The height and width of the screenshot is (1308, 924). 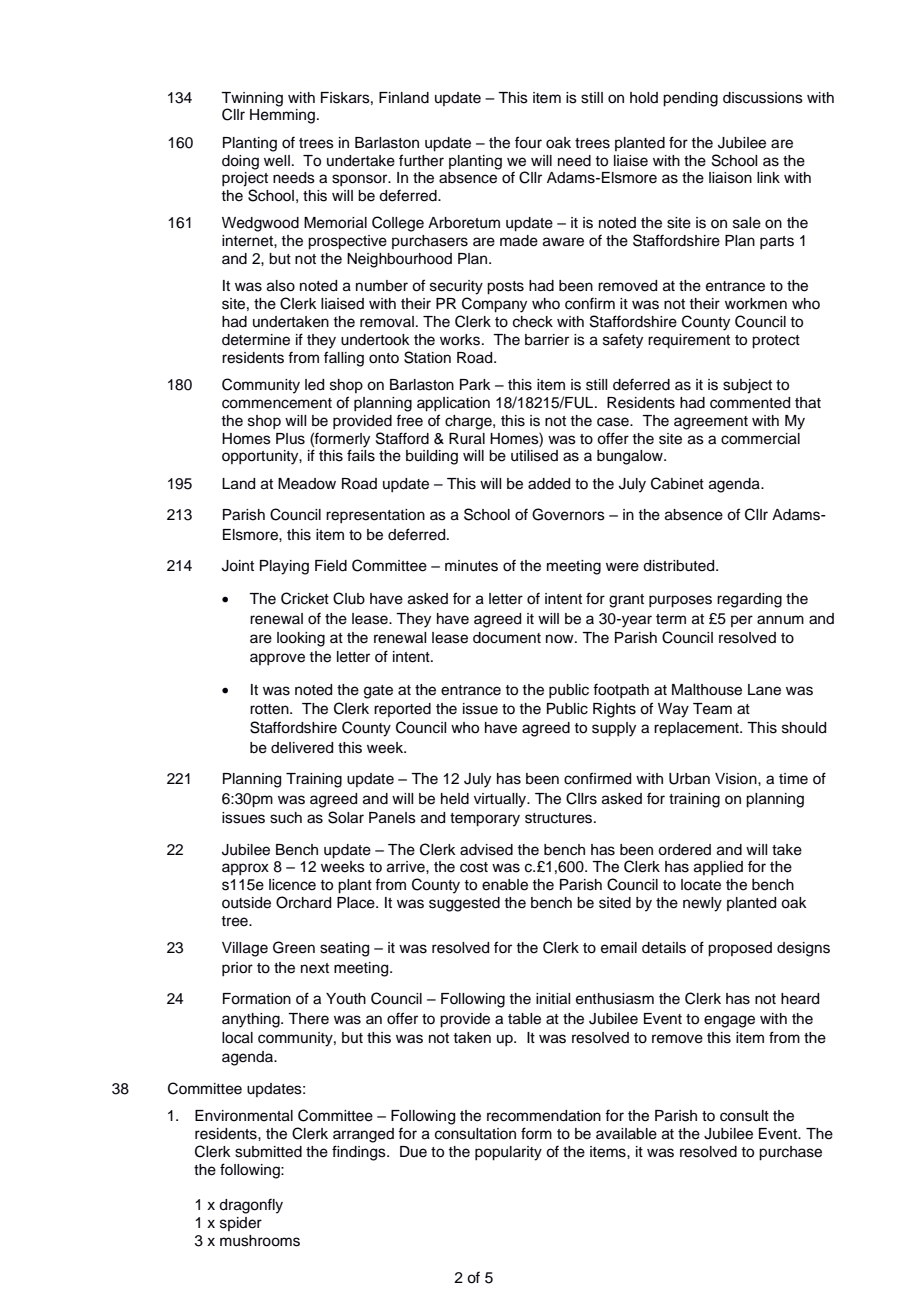 I want to click on looking, so click(x=301, y=639).
